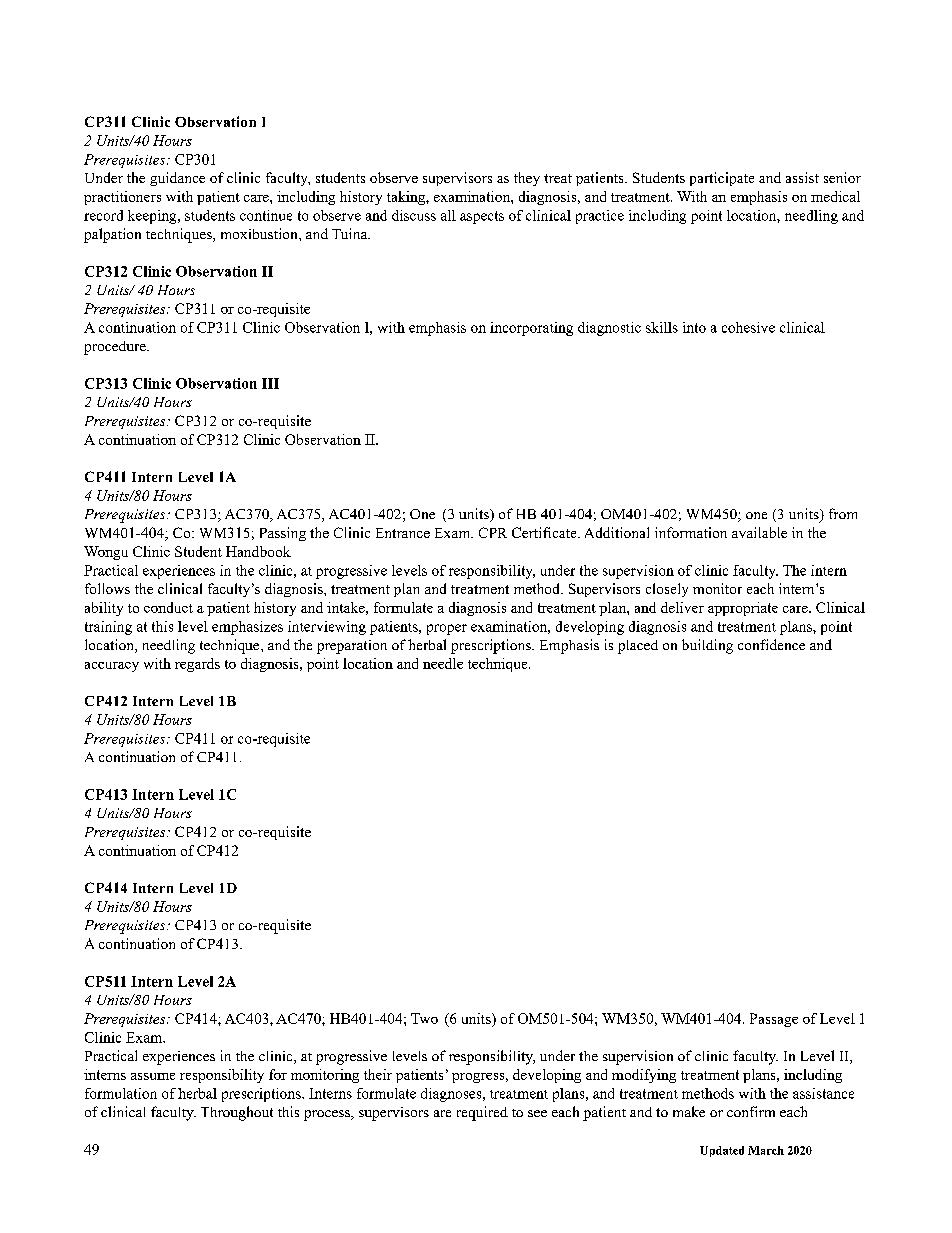  Describe the element at coordinates (722, 179) in the document. I see `participate` at that location.
